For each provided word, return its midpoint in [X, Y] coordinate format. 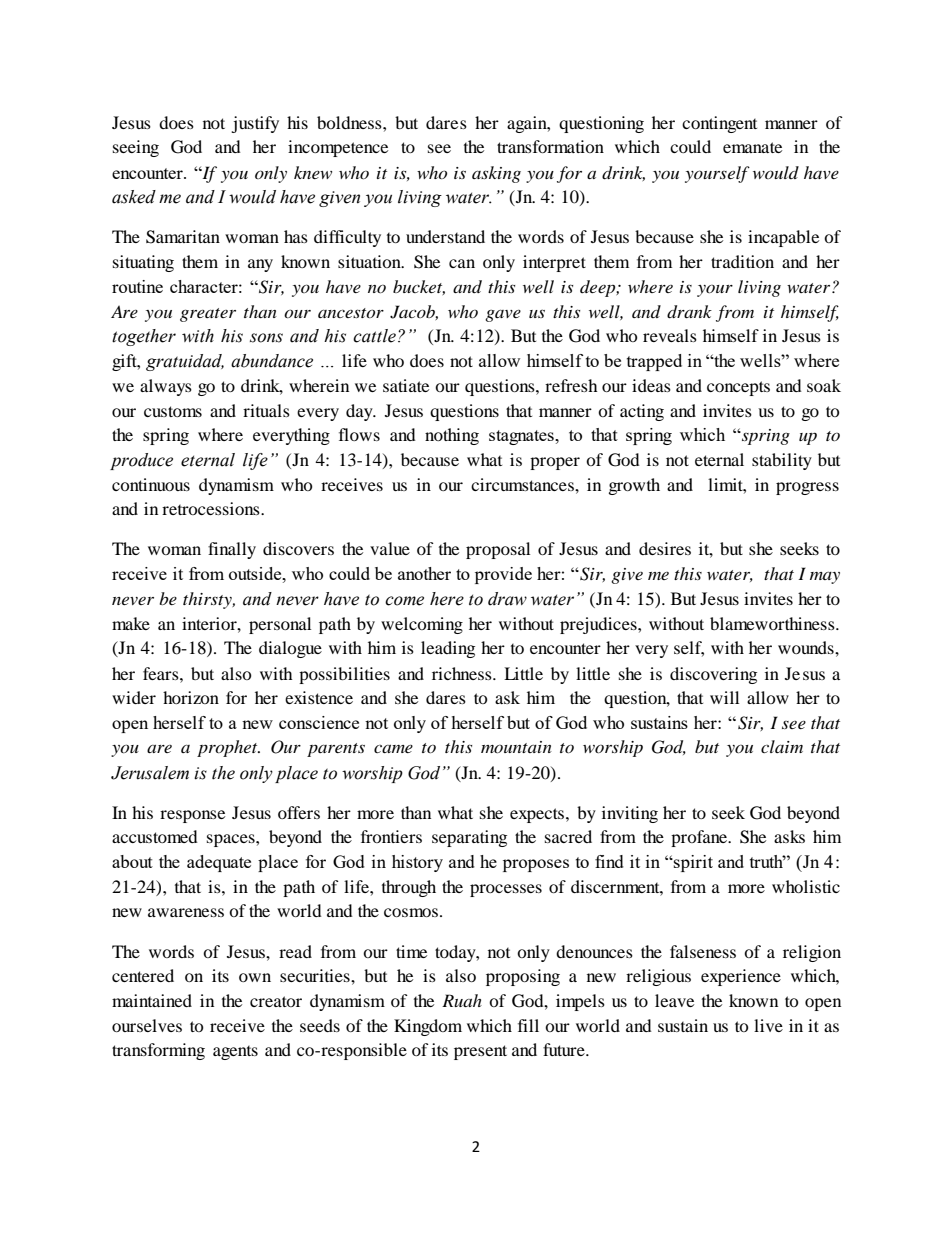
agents [235, 1053]
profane [700, 838]
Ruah [462, 1000]
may [825, 578]
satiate [406, 385]
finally [232, 550]
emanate [752, 147]
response [192, 816]
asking [496, 174]
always [166, 387]
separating [469, 838]
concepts [738, 388]
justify [255, 124]
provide [503, 575]
